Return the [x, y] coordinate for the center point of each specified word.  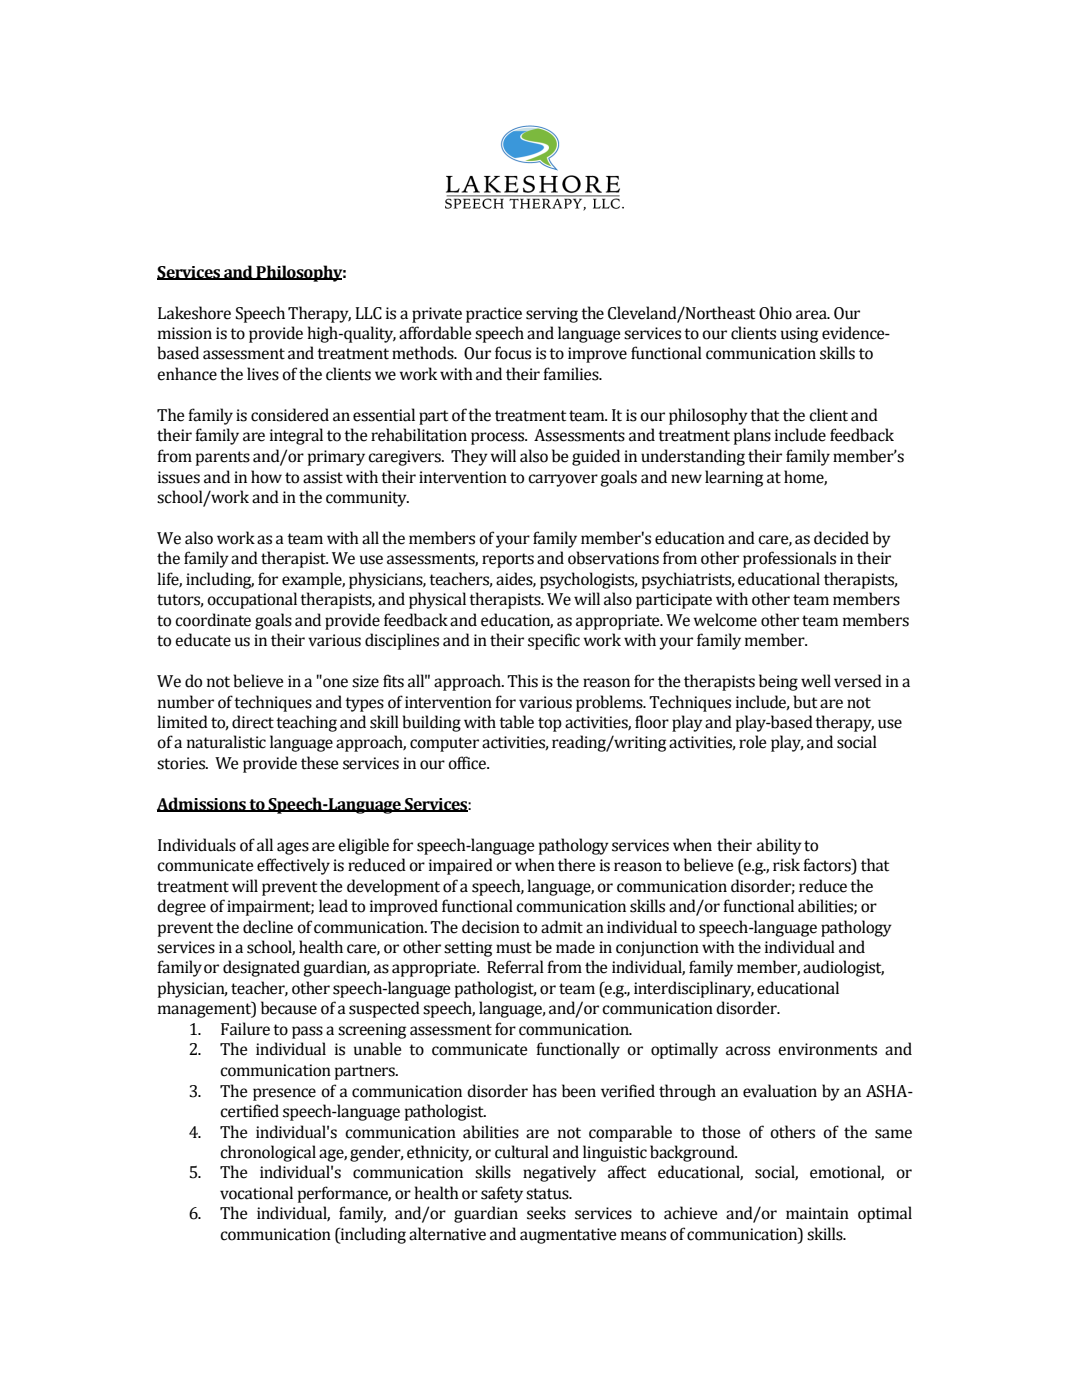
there [577, 865]
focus [513, 353]
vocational [256, 1193]
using [799, 335]
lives [263, 374]
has [544, 1091]
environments [827, 1049]
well [816, 681]
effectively [293, 866]
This [522, 681]
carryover [563, 480]
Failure [245, 1029]
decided [841, 538]
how [266, 477]
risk [786, 865]
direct [253, 722]
